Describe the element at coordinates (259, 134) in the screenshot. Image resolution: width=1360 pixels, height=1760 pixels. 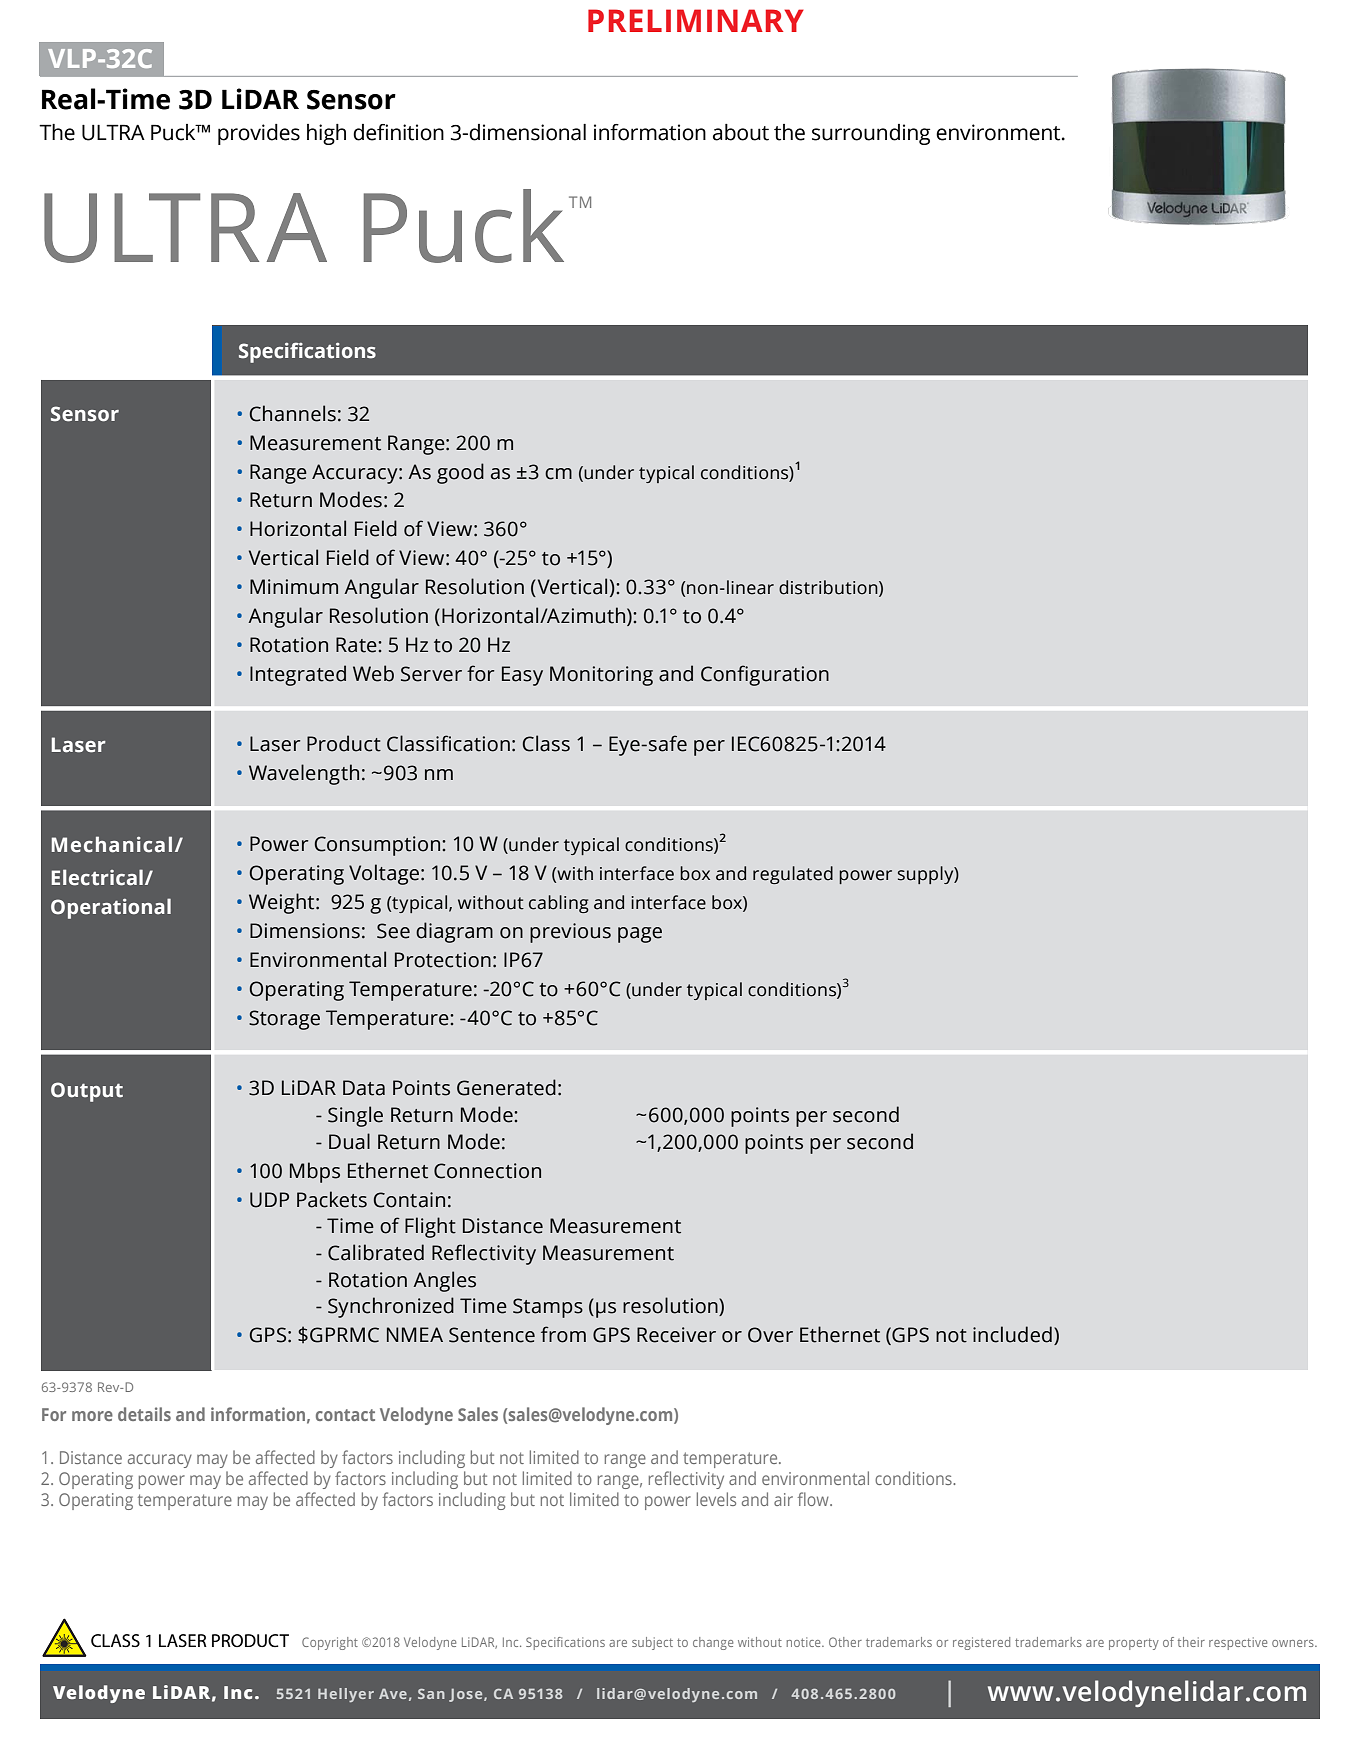
I see `provides` at that location.
